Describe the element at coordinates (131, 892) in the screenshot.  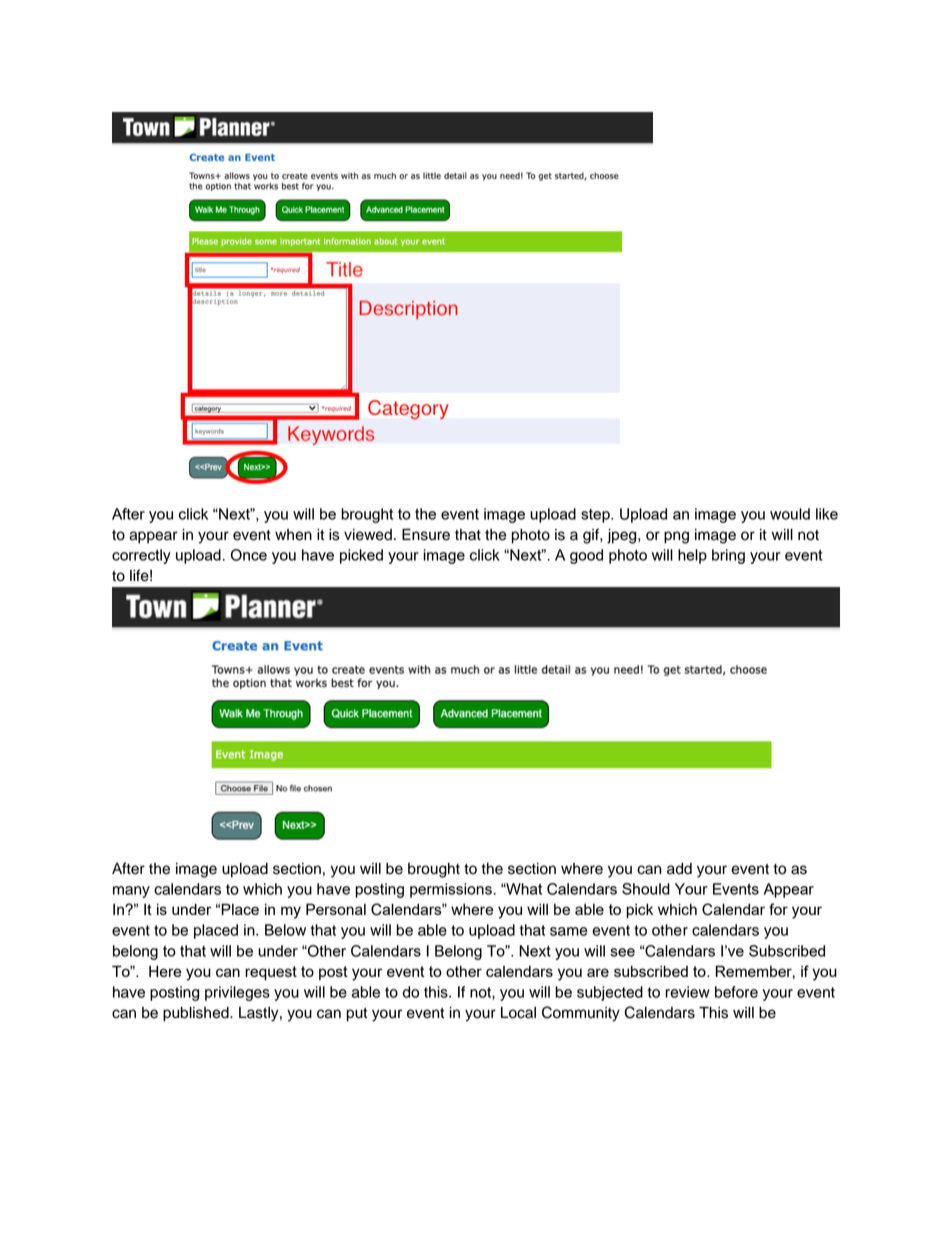
I see `many` at that location.
